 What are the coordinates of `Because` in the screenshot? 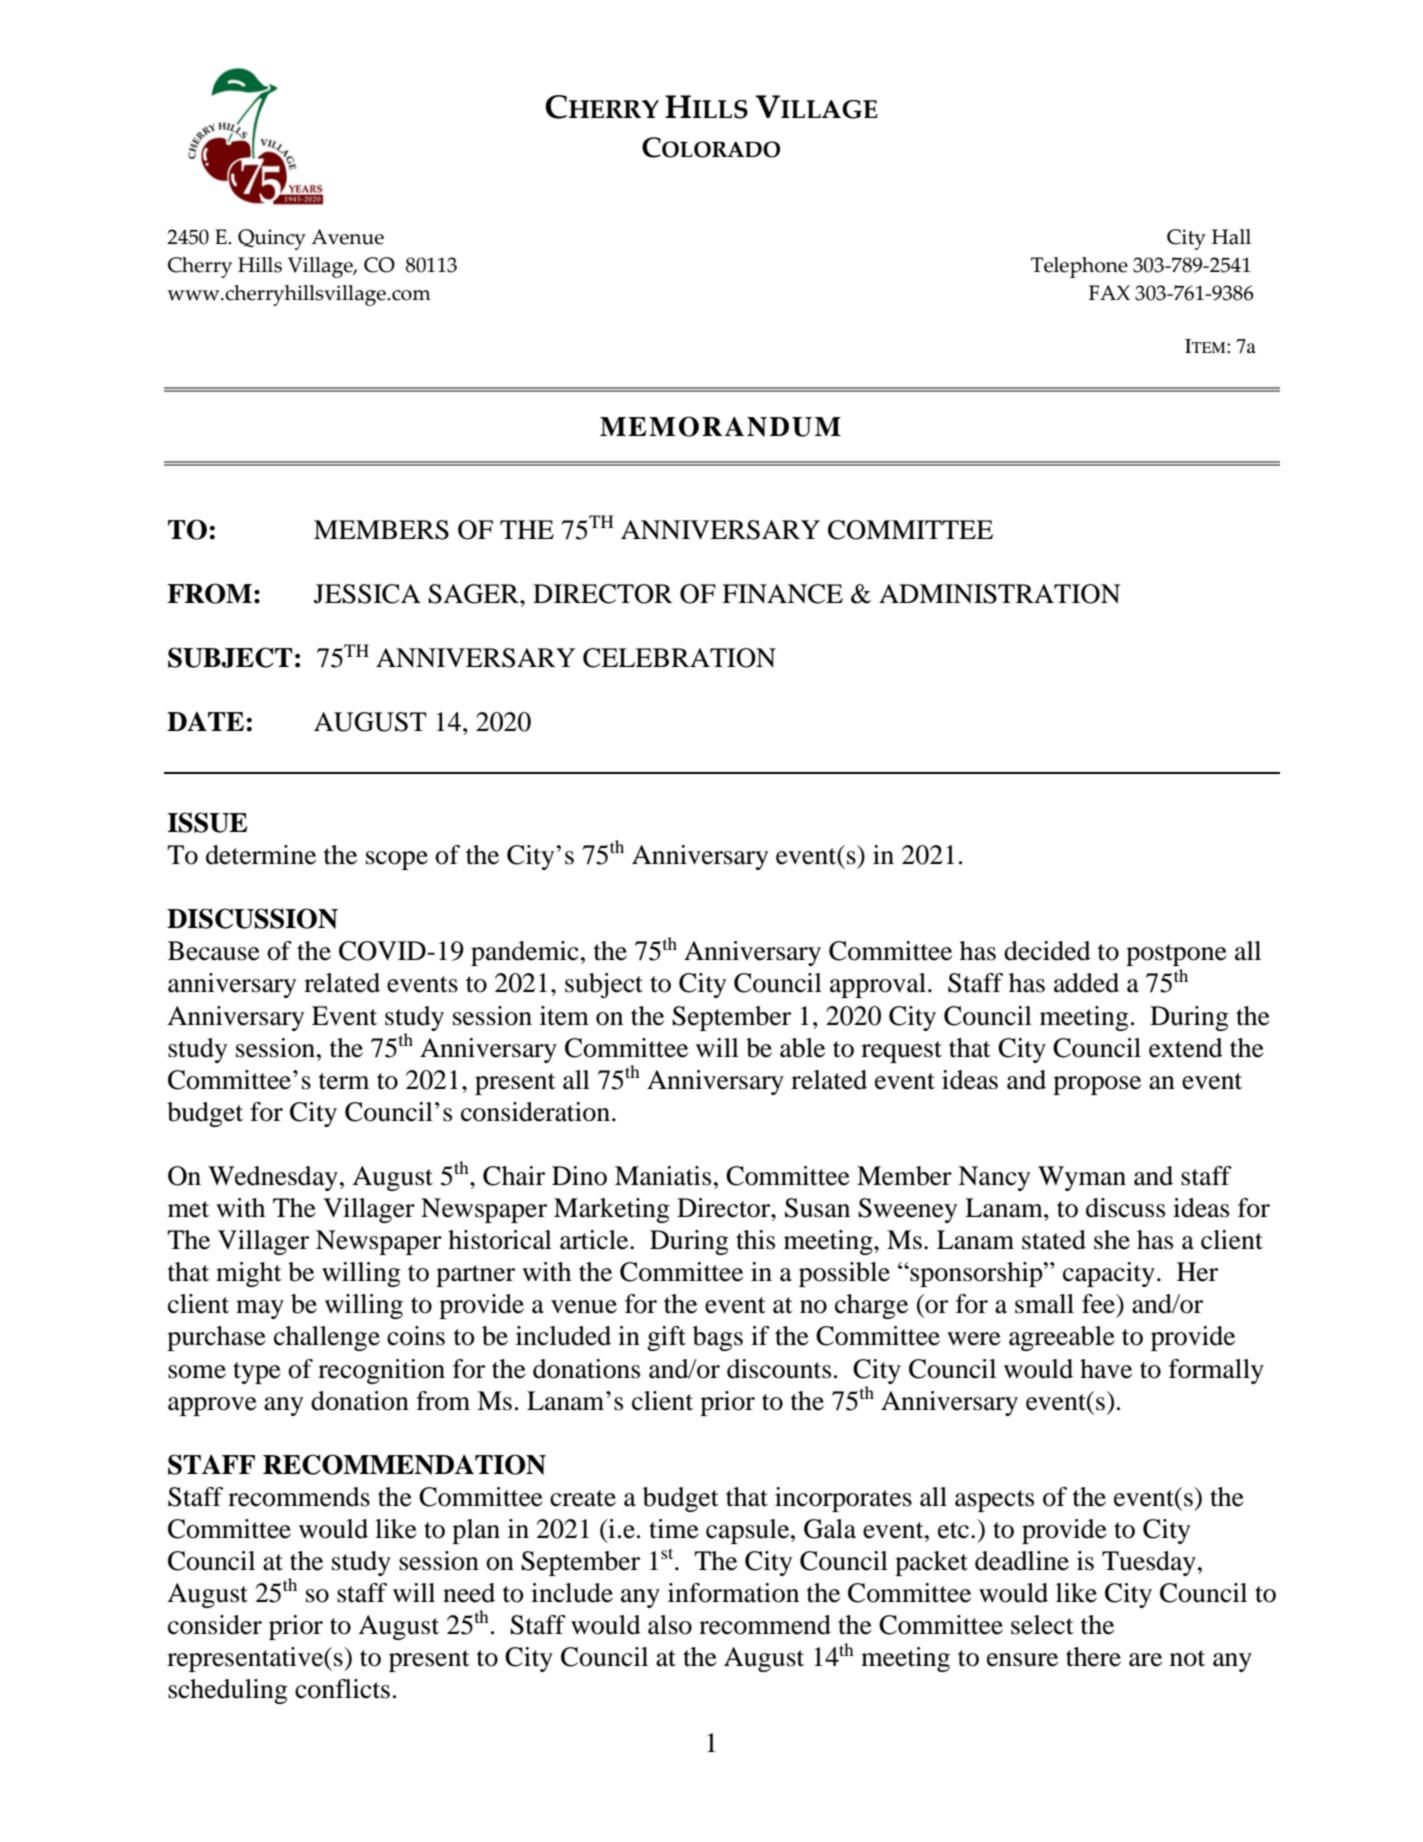 It's located at (214, 951).
